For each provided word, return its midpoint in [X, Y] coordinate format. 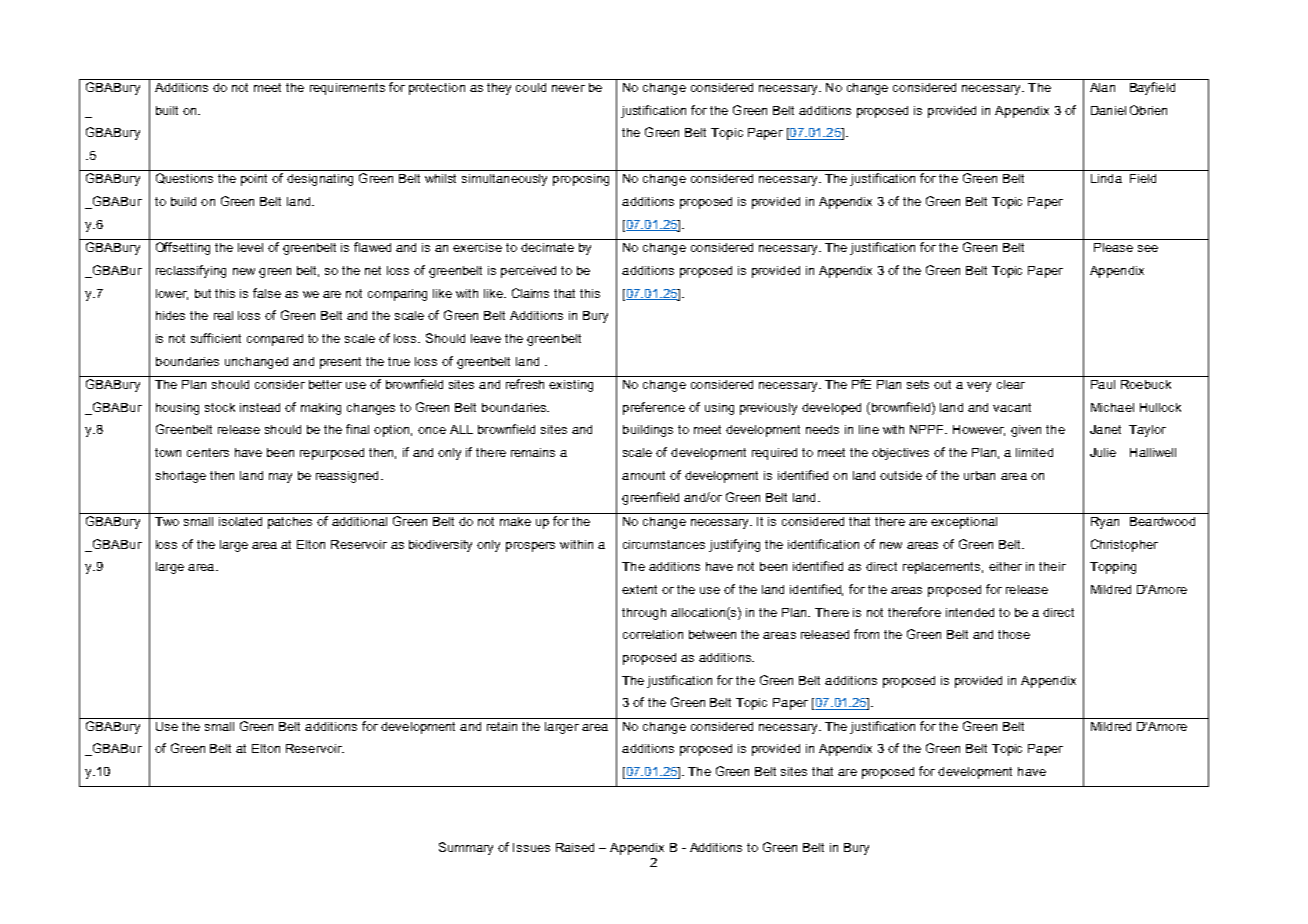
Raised [575, 847]
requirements [347, 89]
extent [639, 589]
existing [571, 386]
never [568, 88]
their [1052, 566]
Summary [466, 848]
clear [1011, 384]
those [1014, 634]
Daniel [1108, 110]
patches [290, 523]
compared [275, 340]
